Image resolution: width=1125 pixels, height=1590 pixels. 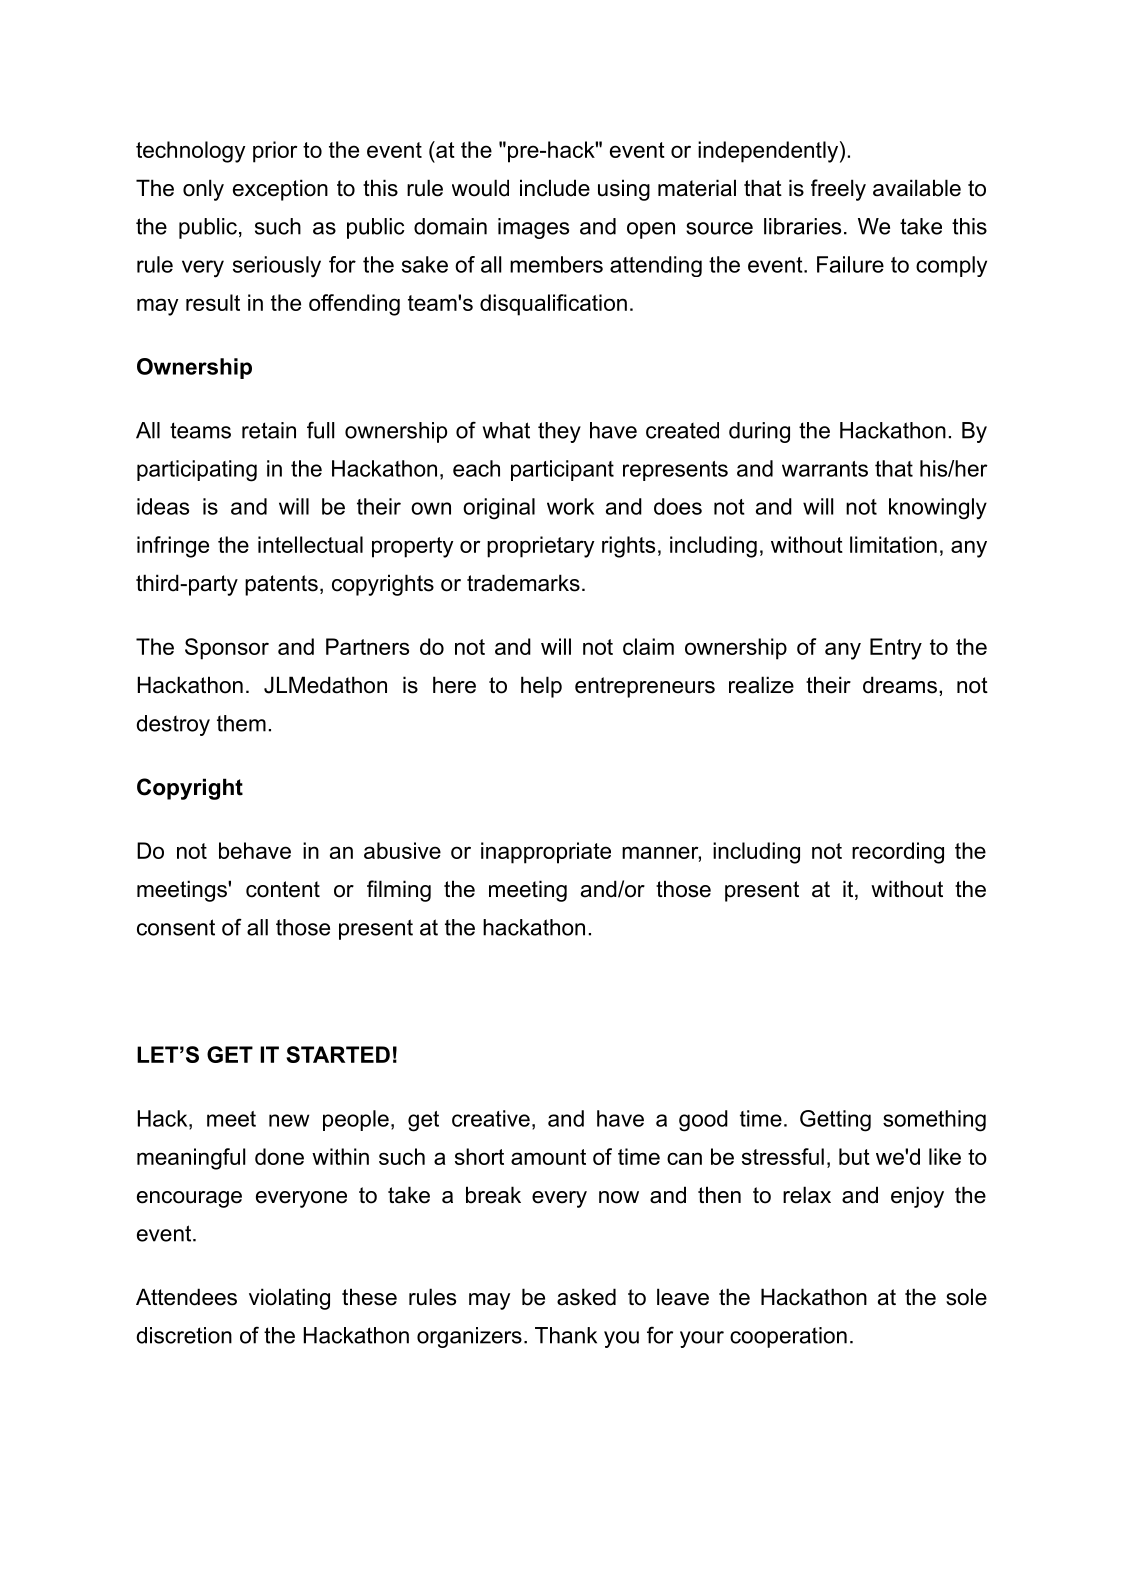 I want to click on exception, so click(x=280, y=190).
